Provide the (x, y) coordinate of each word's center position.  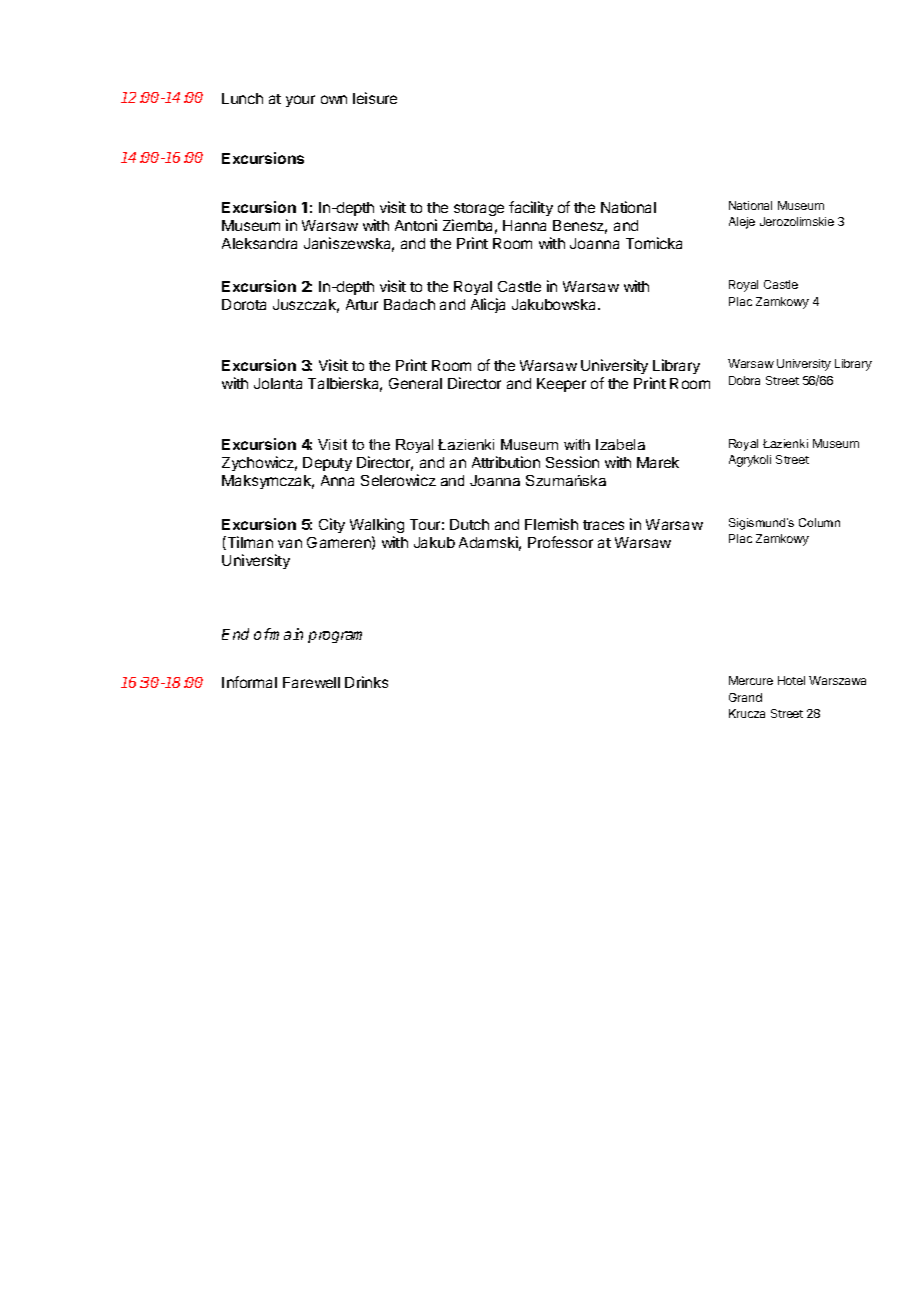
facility (531, 208)
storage (479, 209)
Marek (658, 462)
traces (603, 525)
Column (819, 522)
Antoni (416, 225)
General (415, 383)
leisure (375, 98)
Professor (560, 542)
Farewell (311, 682)
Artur (362, 304)
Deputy (327, 464)
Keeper (561, 385)
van (290, 543)
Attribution (506, 462)
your (300, 101)
